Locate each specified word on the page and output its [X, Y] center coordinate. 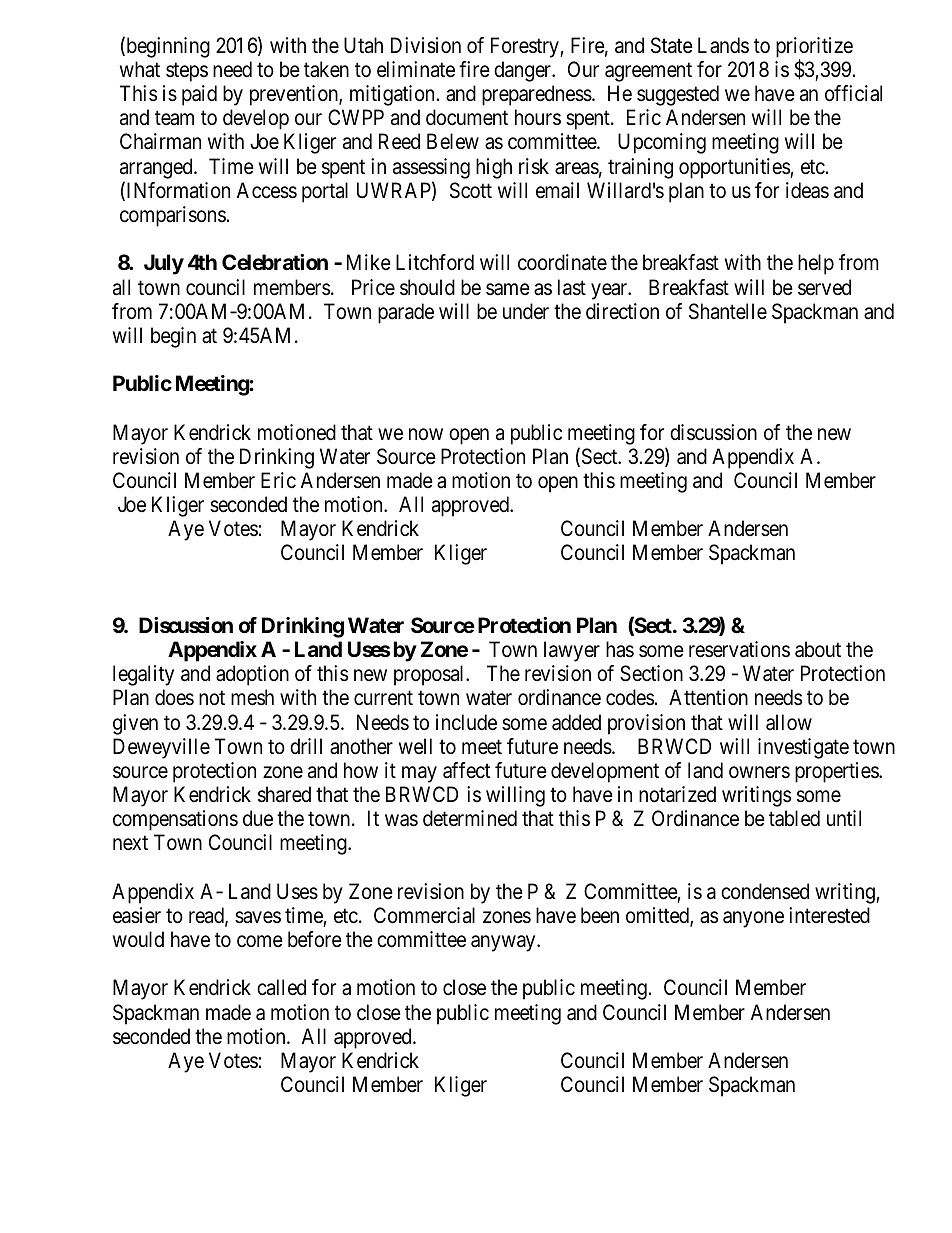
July [164, 264]
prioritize [814, 48]
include [466, 722]
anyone [753, 919]
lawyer [572, 651]
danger [524, 71]
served [824, 287]
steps [187, 72]
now [426, 434]
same [508, 289]
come [260, 941]
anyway [504, 943]
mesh [252, 697]
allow [789, 722]
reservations [739, 649]
